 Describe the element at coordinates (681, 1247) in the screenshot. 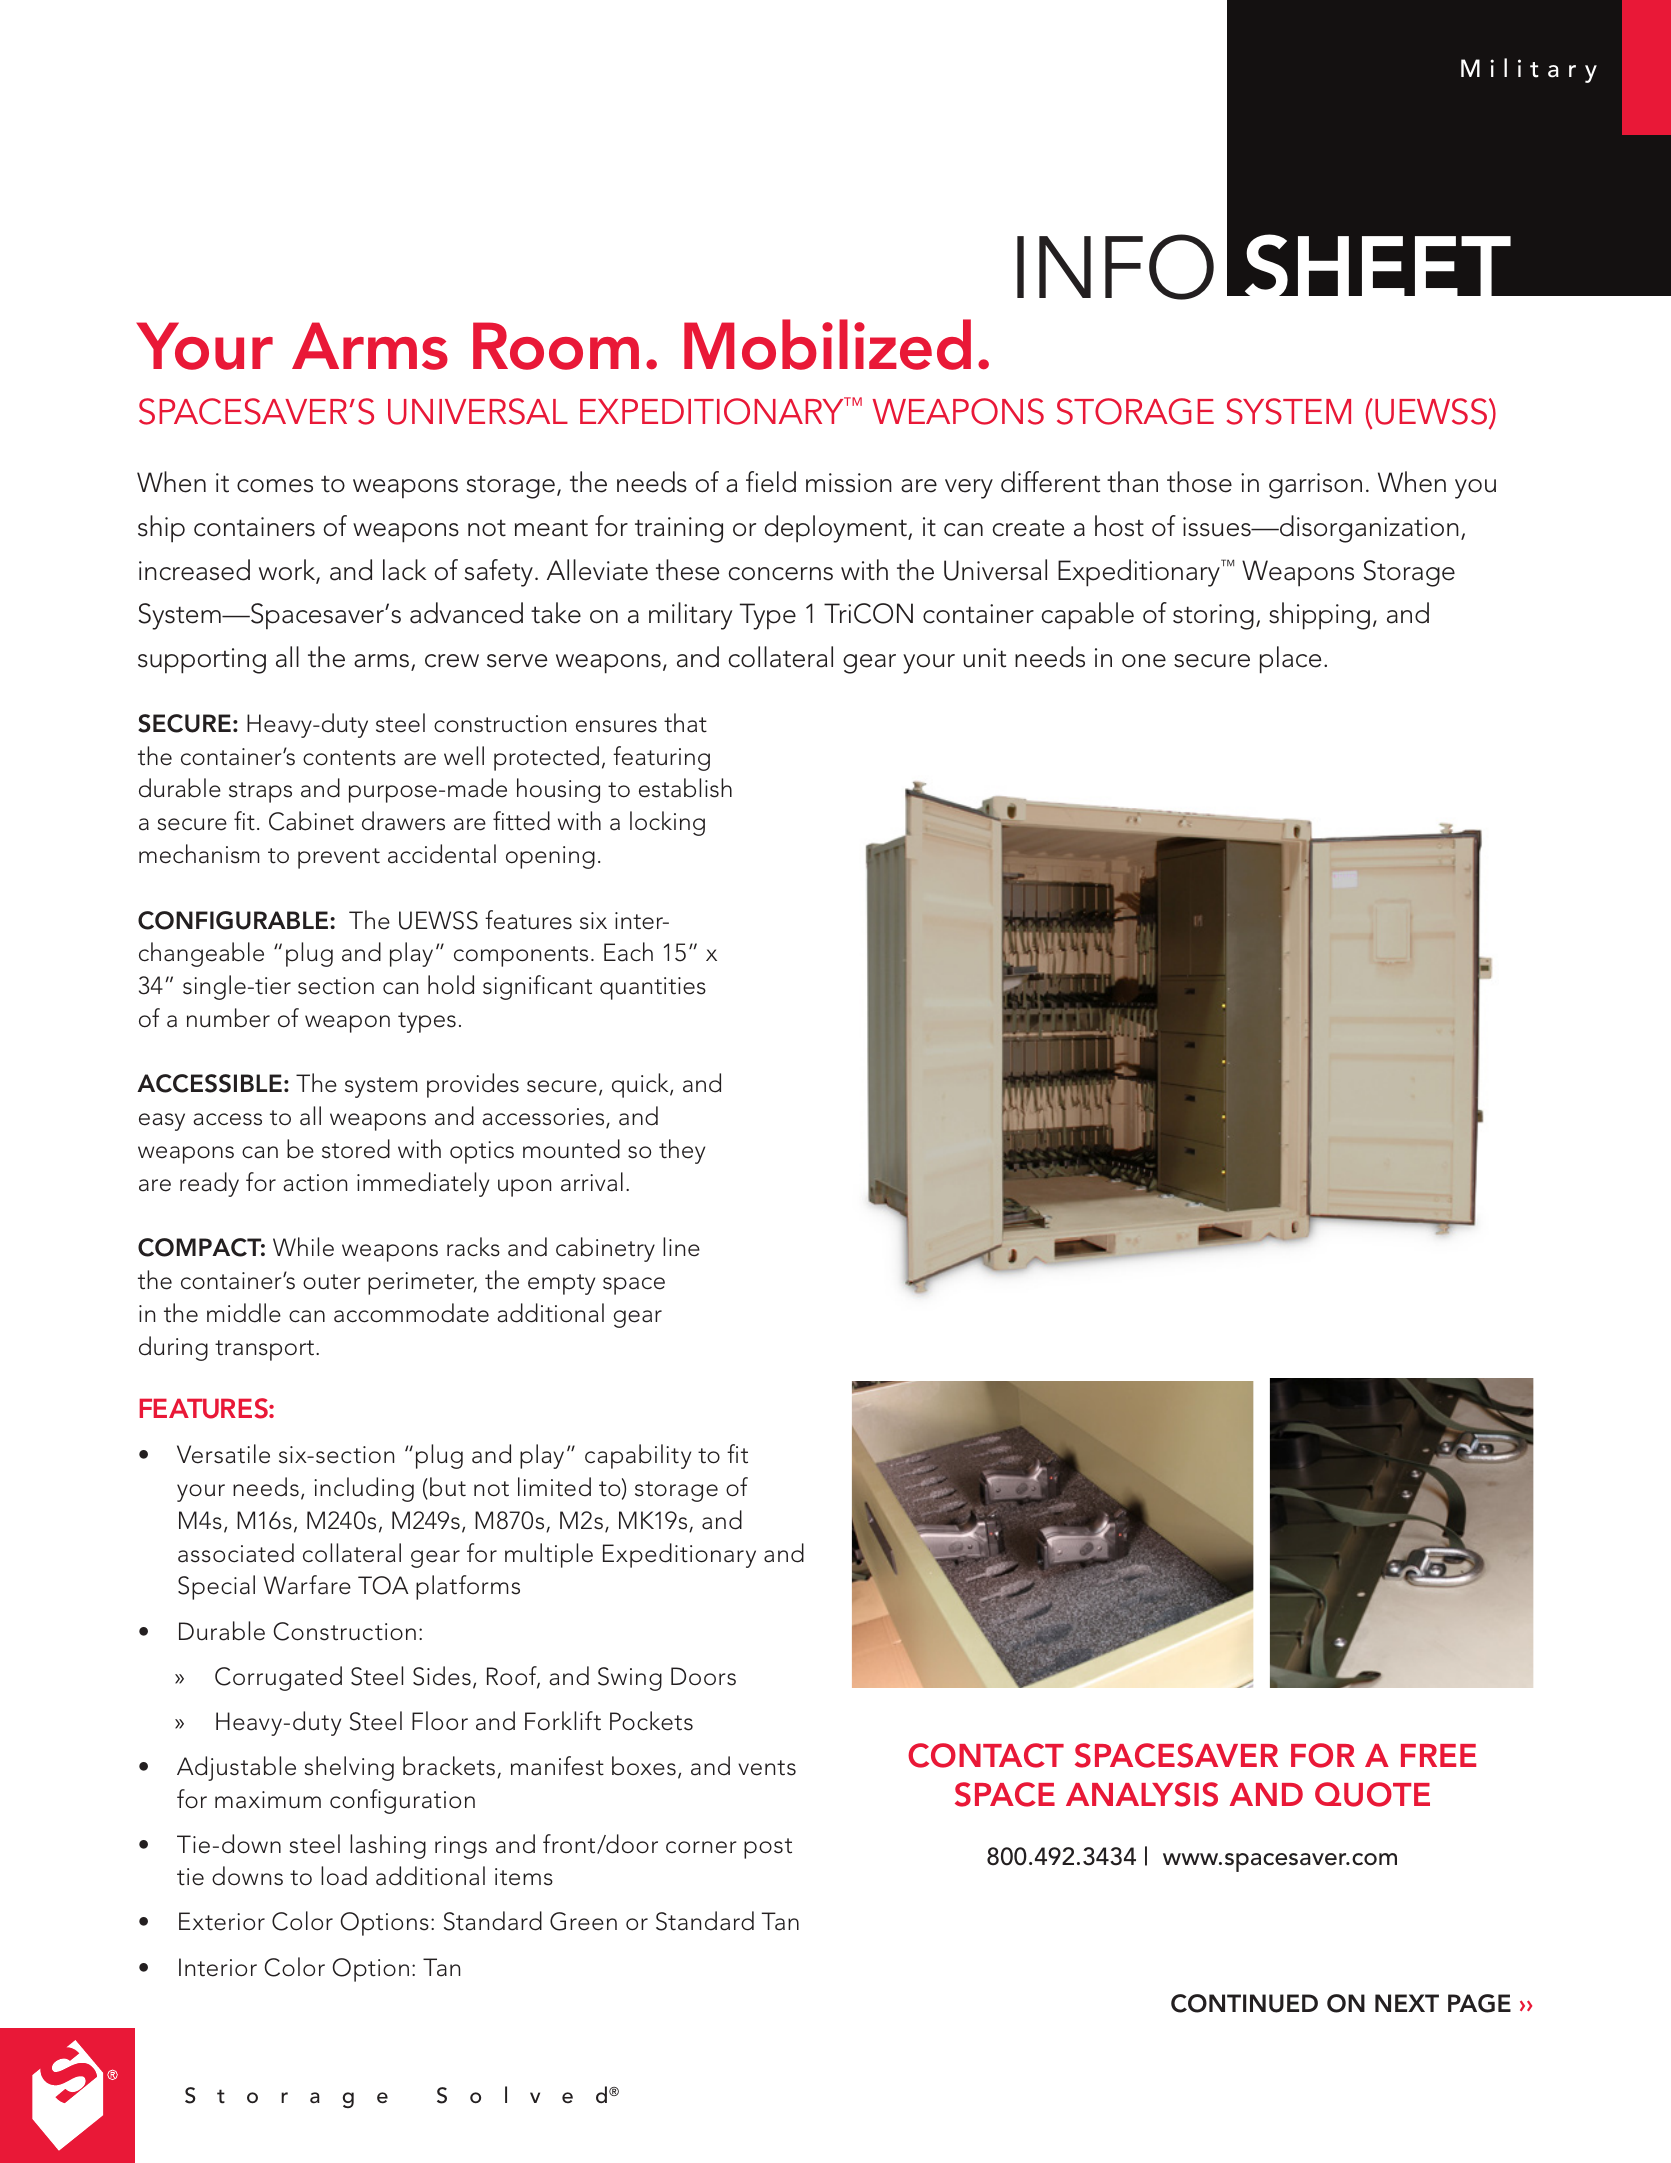

I see `line` at that location.
